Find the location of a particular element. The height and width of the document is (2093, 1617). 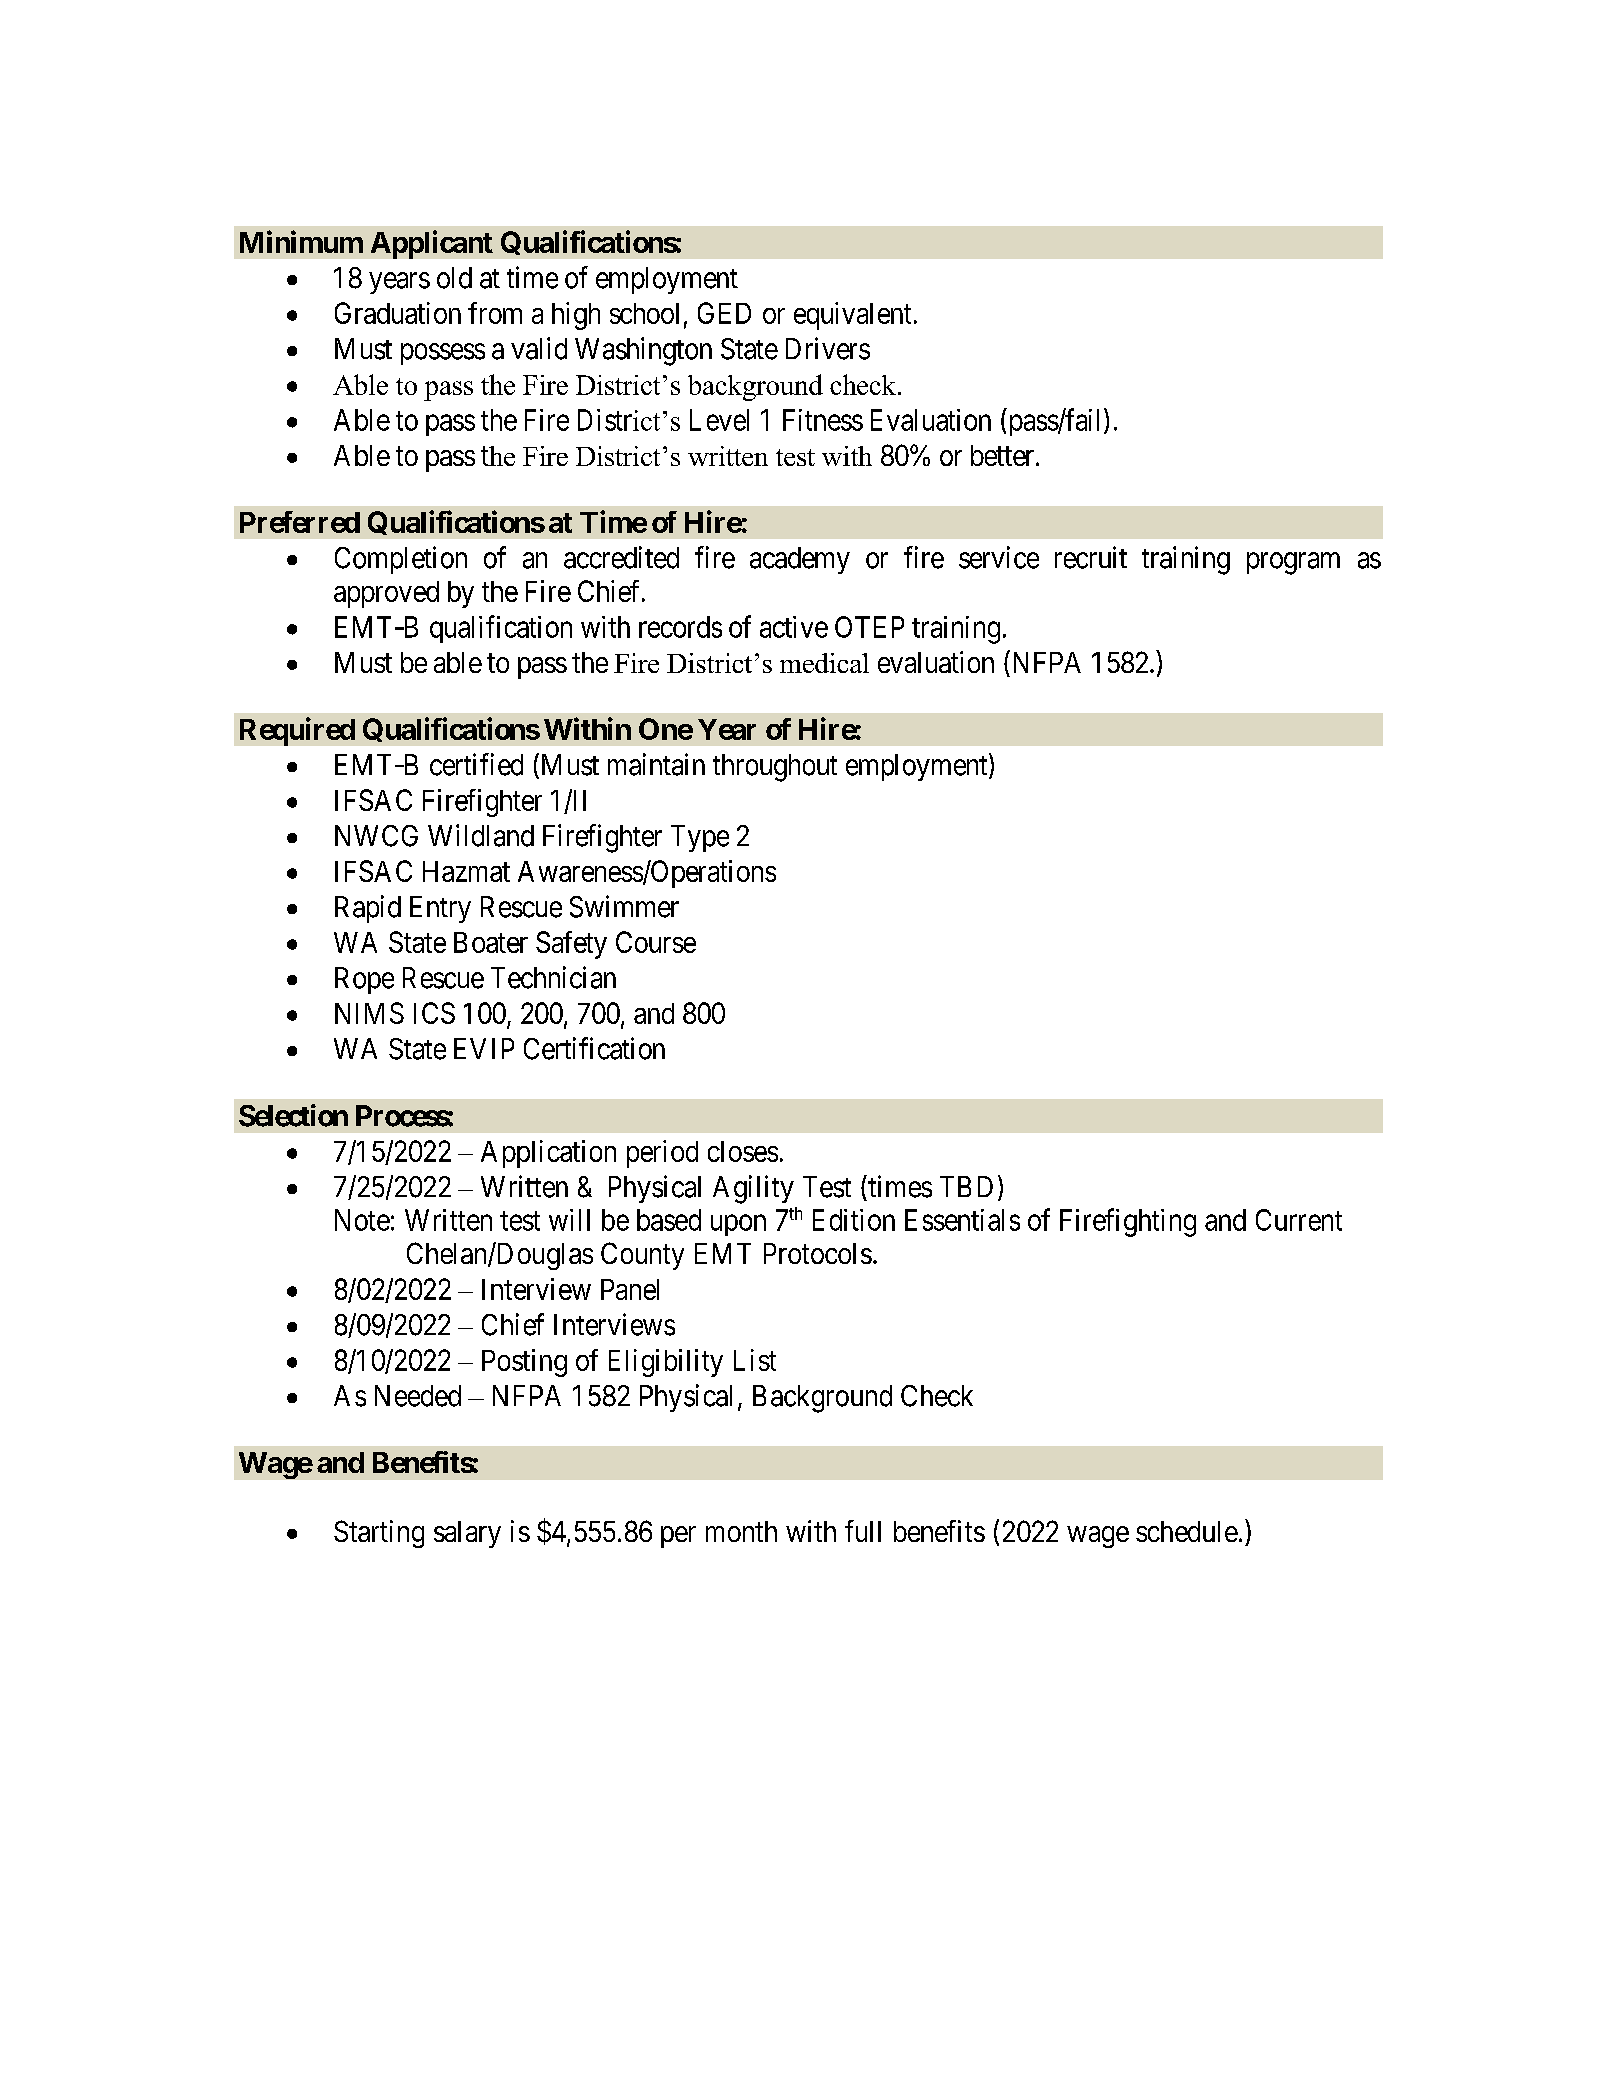

Entry is located at coordinates (440, 909).
